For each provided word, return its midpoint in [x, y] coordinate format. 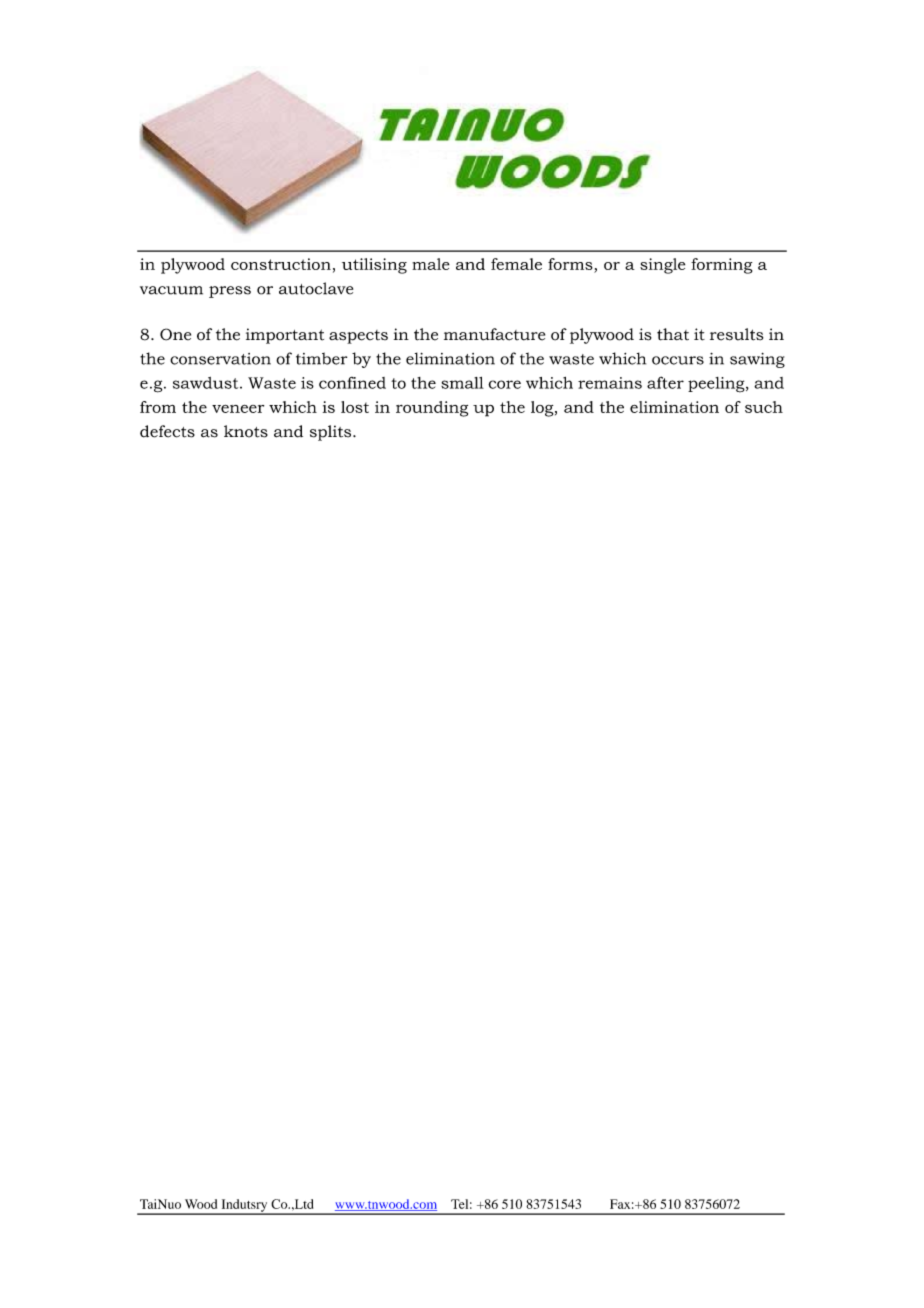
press [230, 292]
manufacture [494, 334]
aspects [358, 337]
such [764, 407]
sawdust [207, 383]
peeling [717, 385]
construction [281, 264]
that [673, 334]
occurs [678, 360]
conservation [220, 359]
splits [332, 433]
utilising [374, 266]
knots [246, 431]
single [662, 266]
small [462, 383]
